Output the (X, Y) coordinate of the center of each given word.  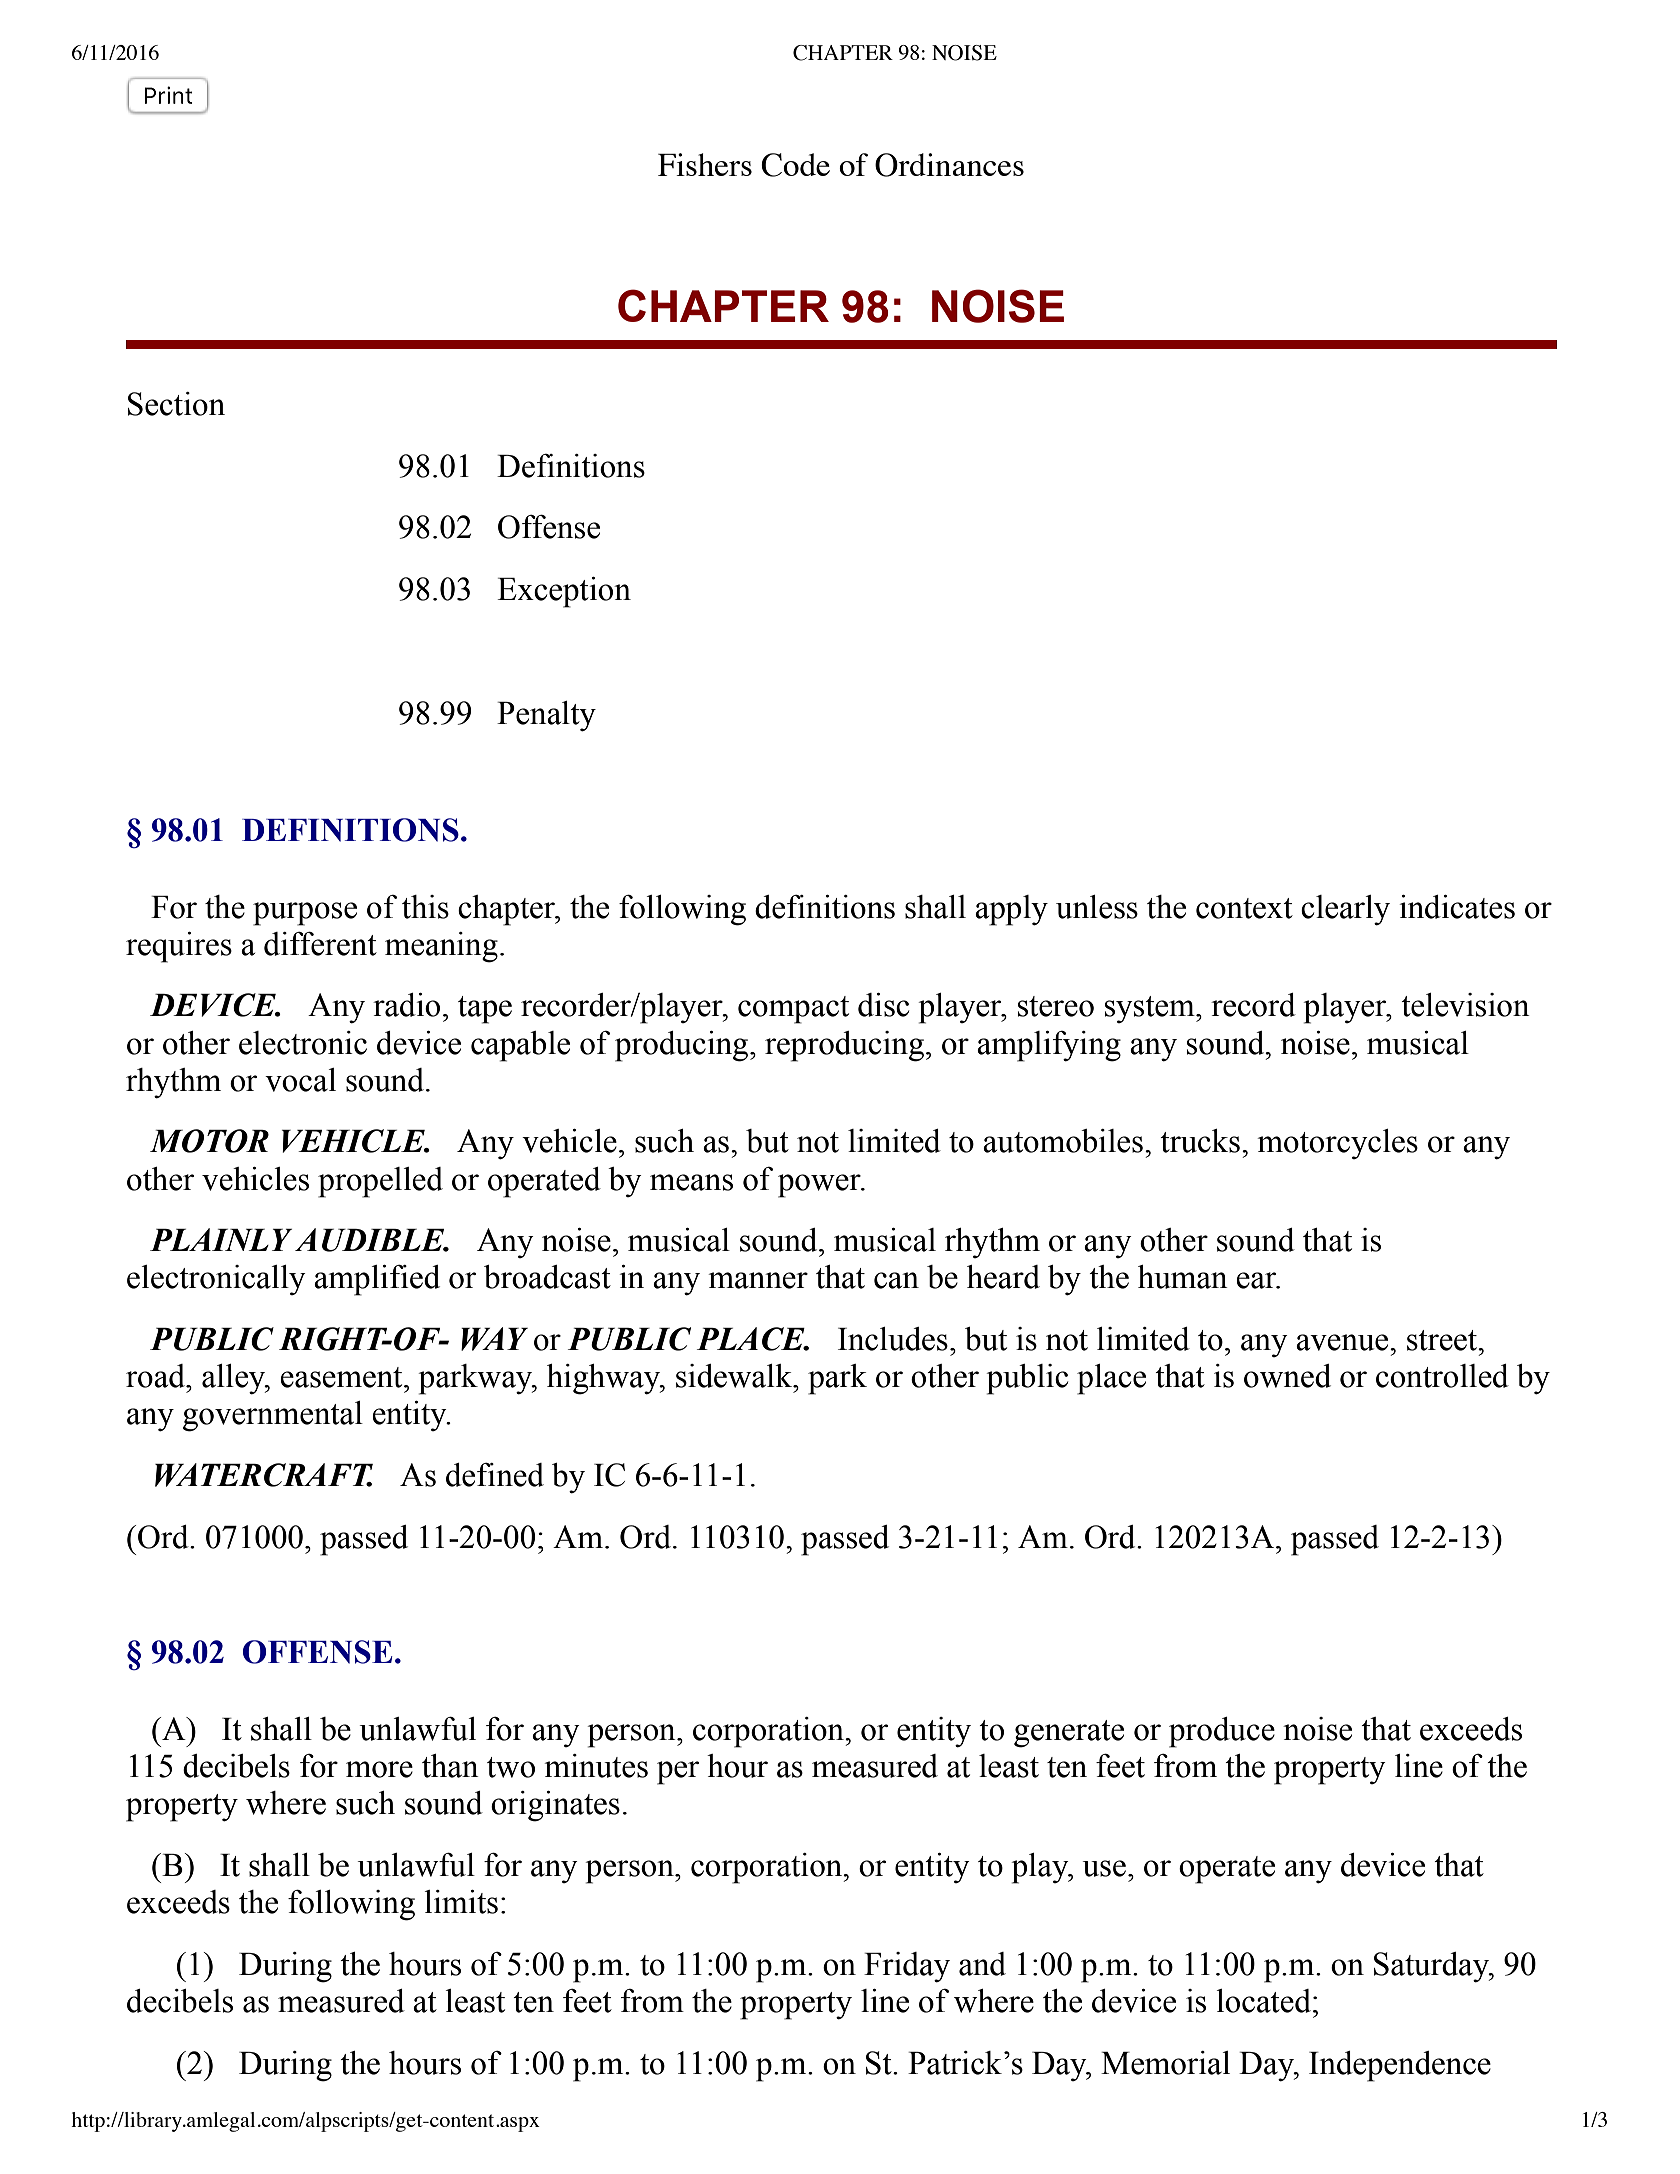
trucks (1200, 1141)
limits (461, 1902)
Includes (893, 1339)
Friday (907, 1967)
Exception (564, 592)
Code (795, 165)
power (820, 1186)
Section (176, 404)
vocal (300, 1080)
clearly (1345, 910)
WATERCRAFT (264, 1475)
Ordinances (949, 165)
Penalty (546, 716)
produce (1222, 1732)
